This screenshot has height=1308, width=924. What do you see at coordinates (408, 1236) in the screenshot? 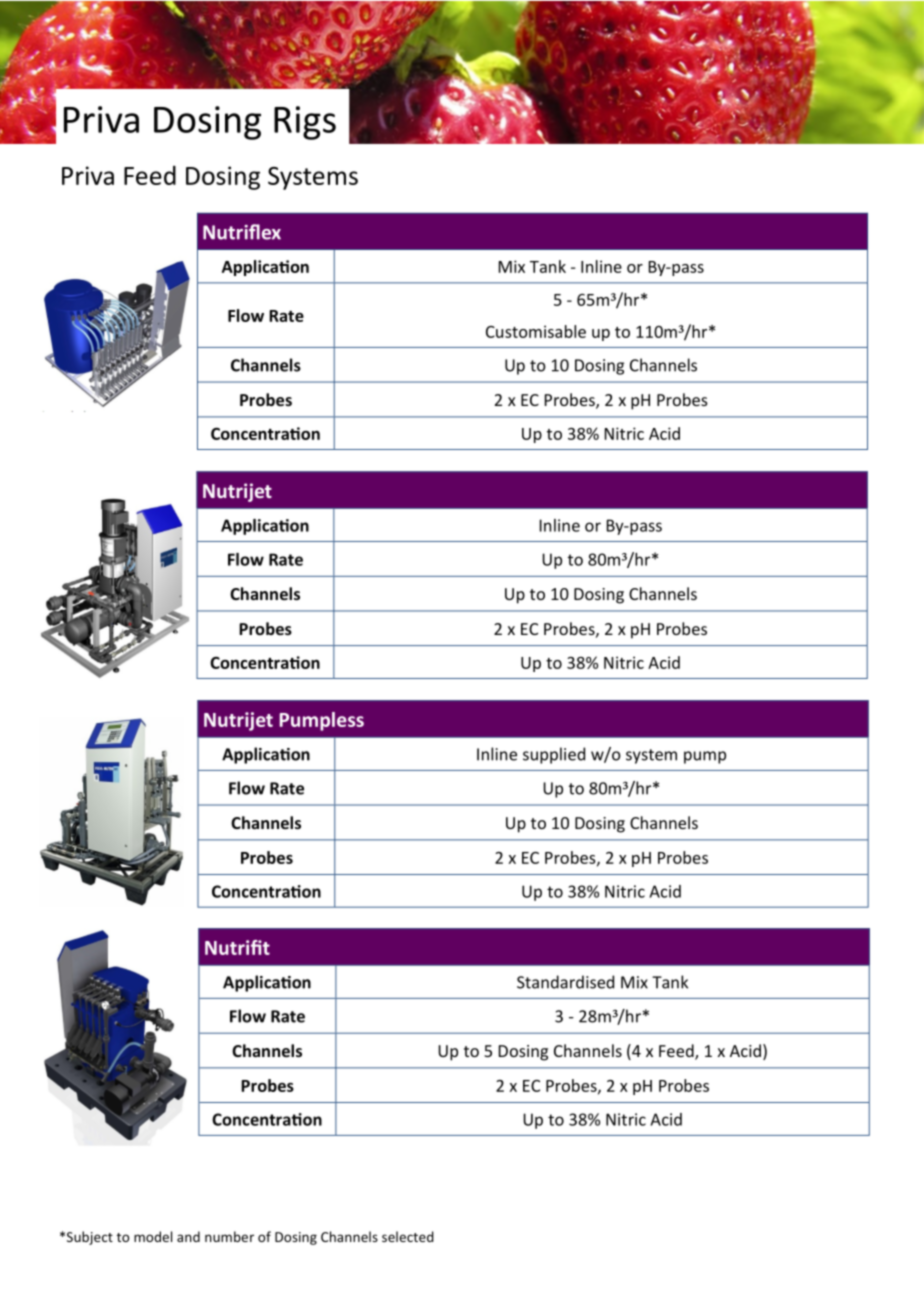
I see `selected` at bounding box center [408, 1236].
